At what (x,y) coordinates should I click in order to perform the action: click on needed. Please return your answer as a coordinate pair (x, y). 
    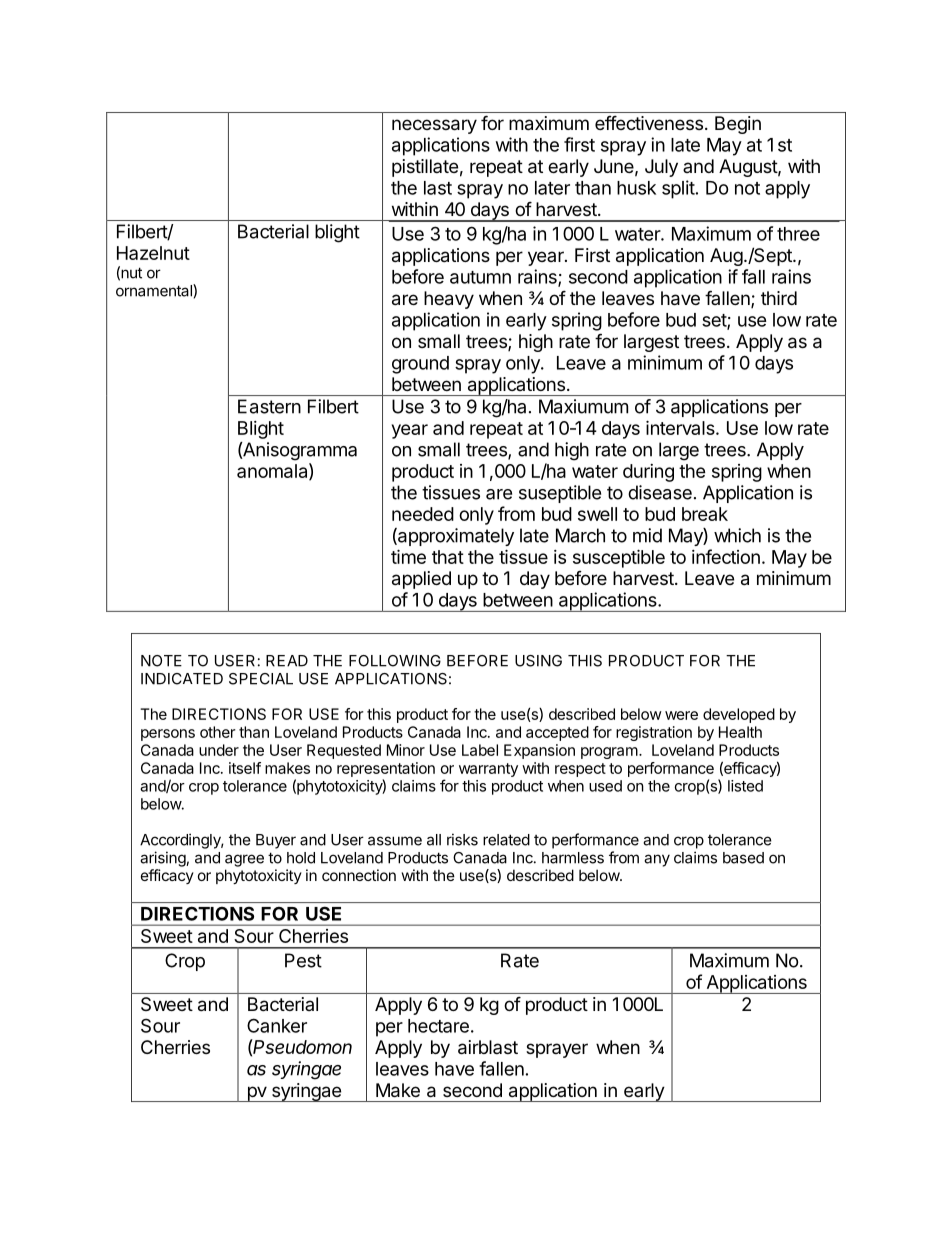
    Looking at the image, I should click on (423, 514).
